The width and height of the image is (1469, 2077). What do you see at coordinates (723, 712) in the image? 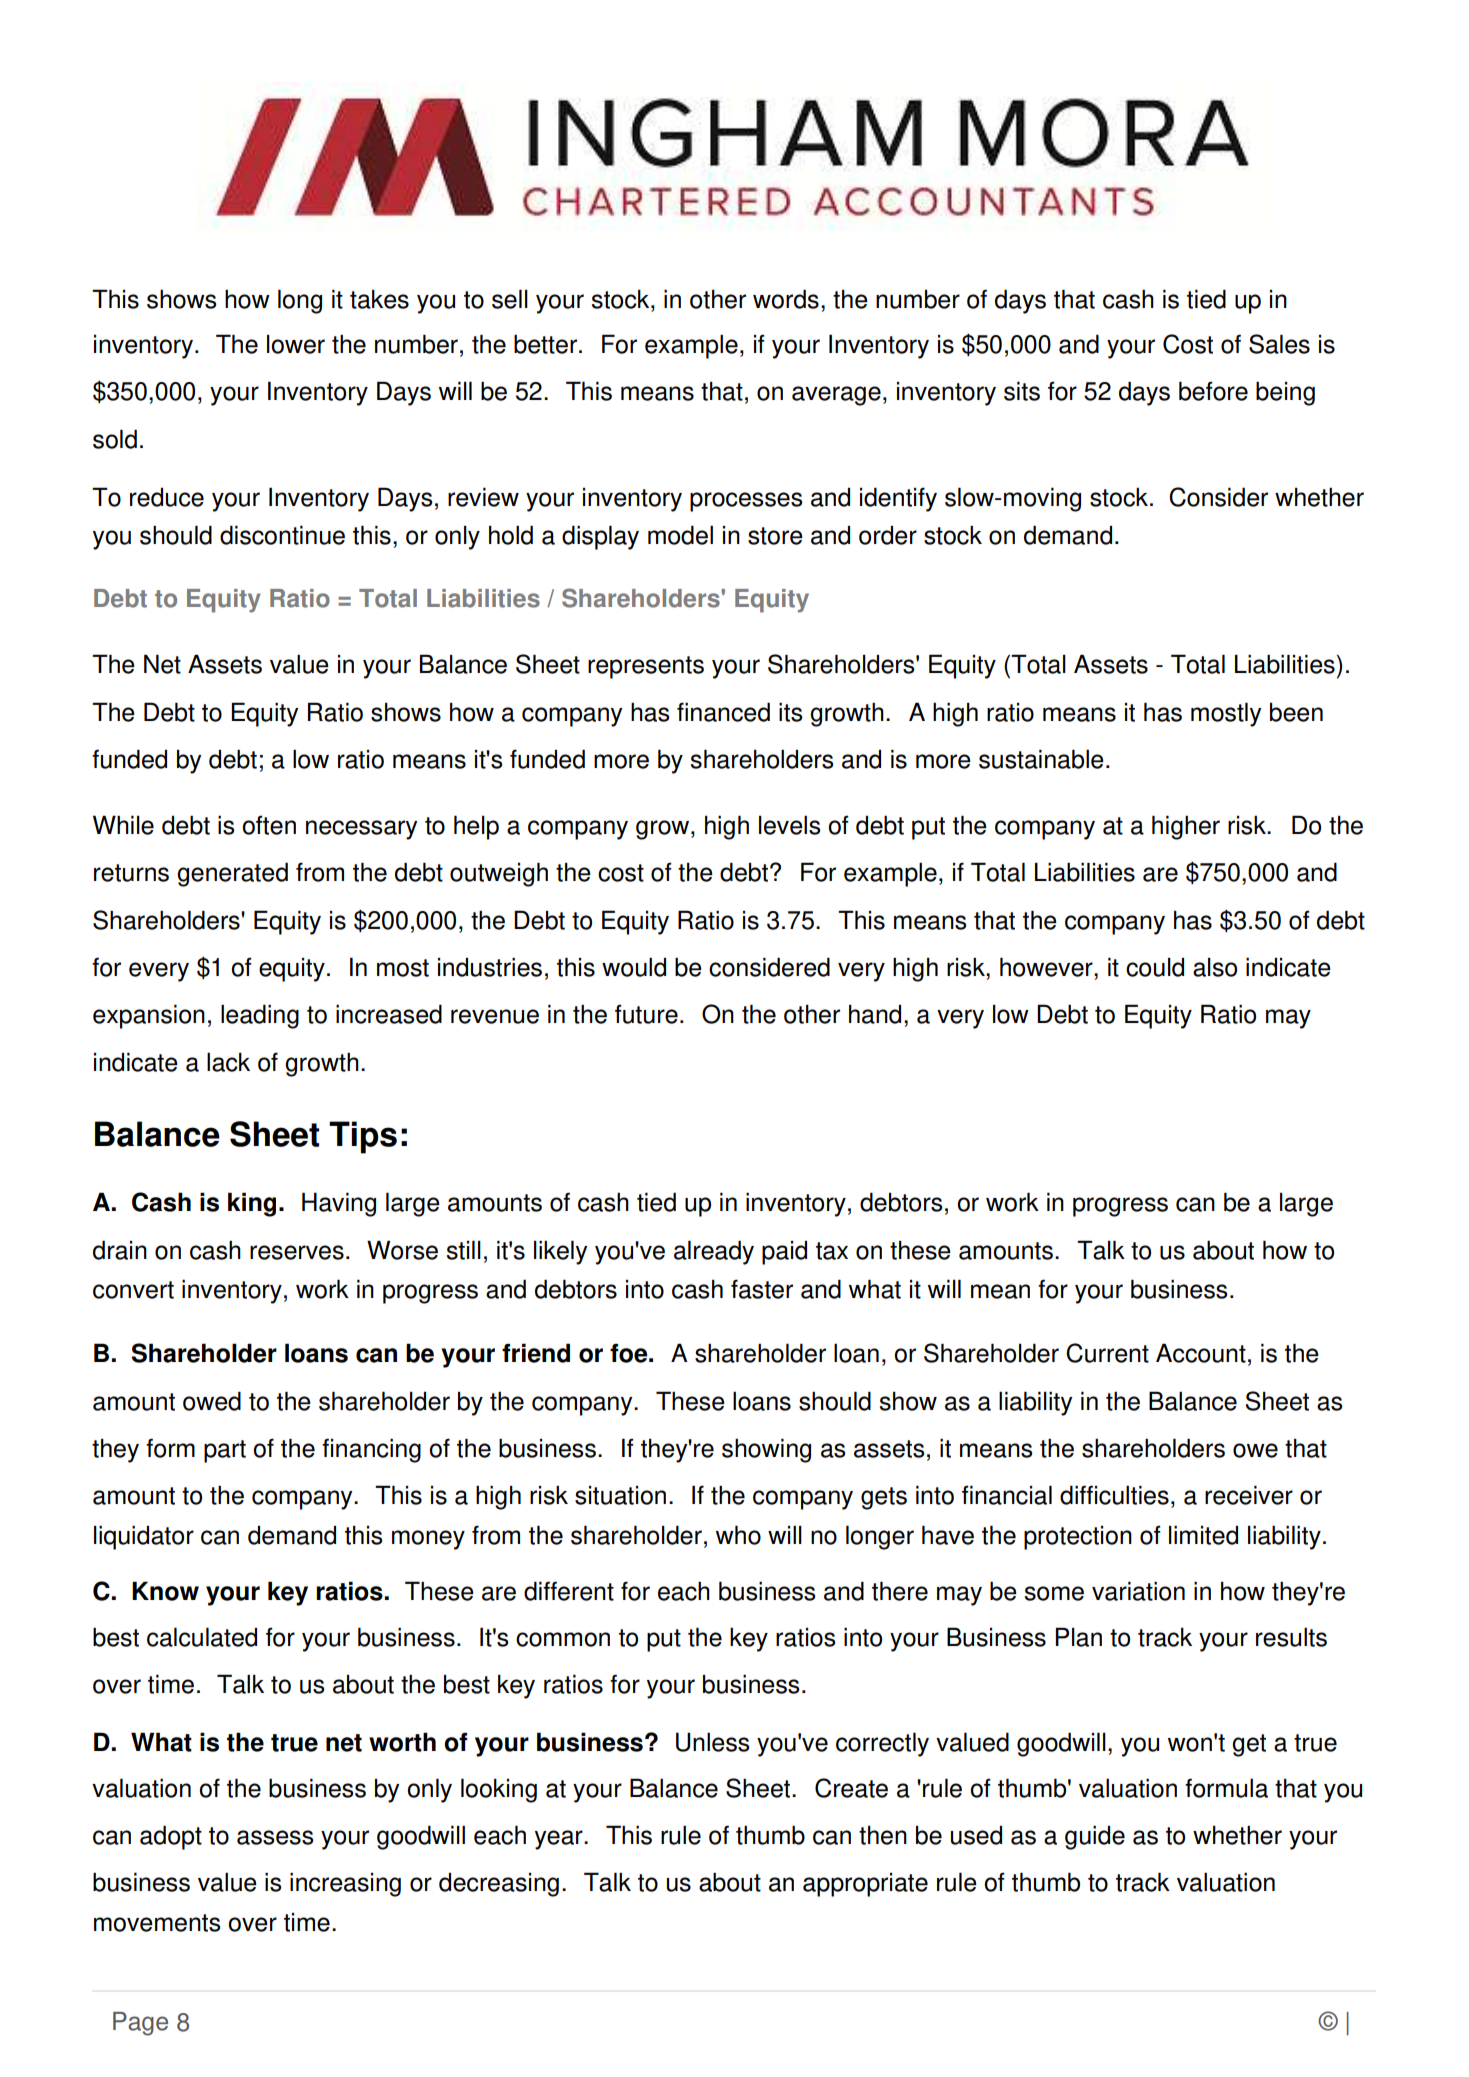
I see `financed` at bounding box center [723, 712].
